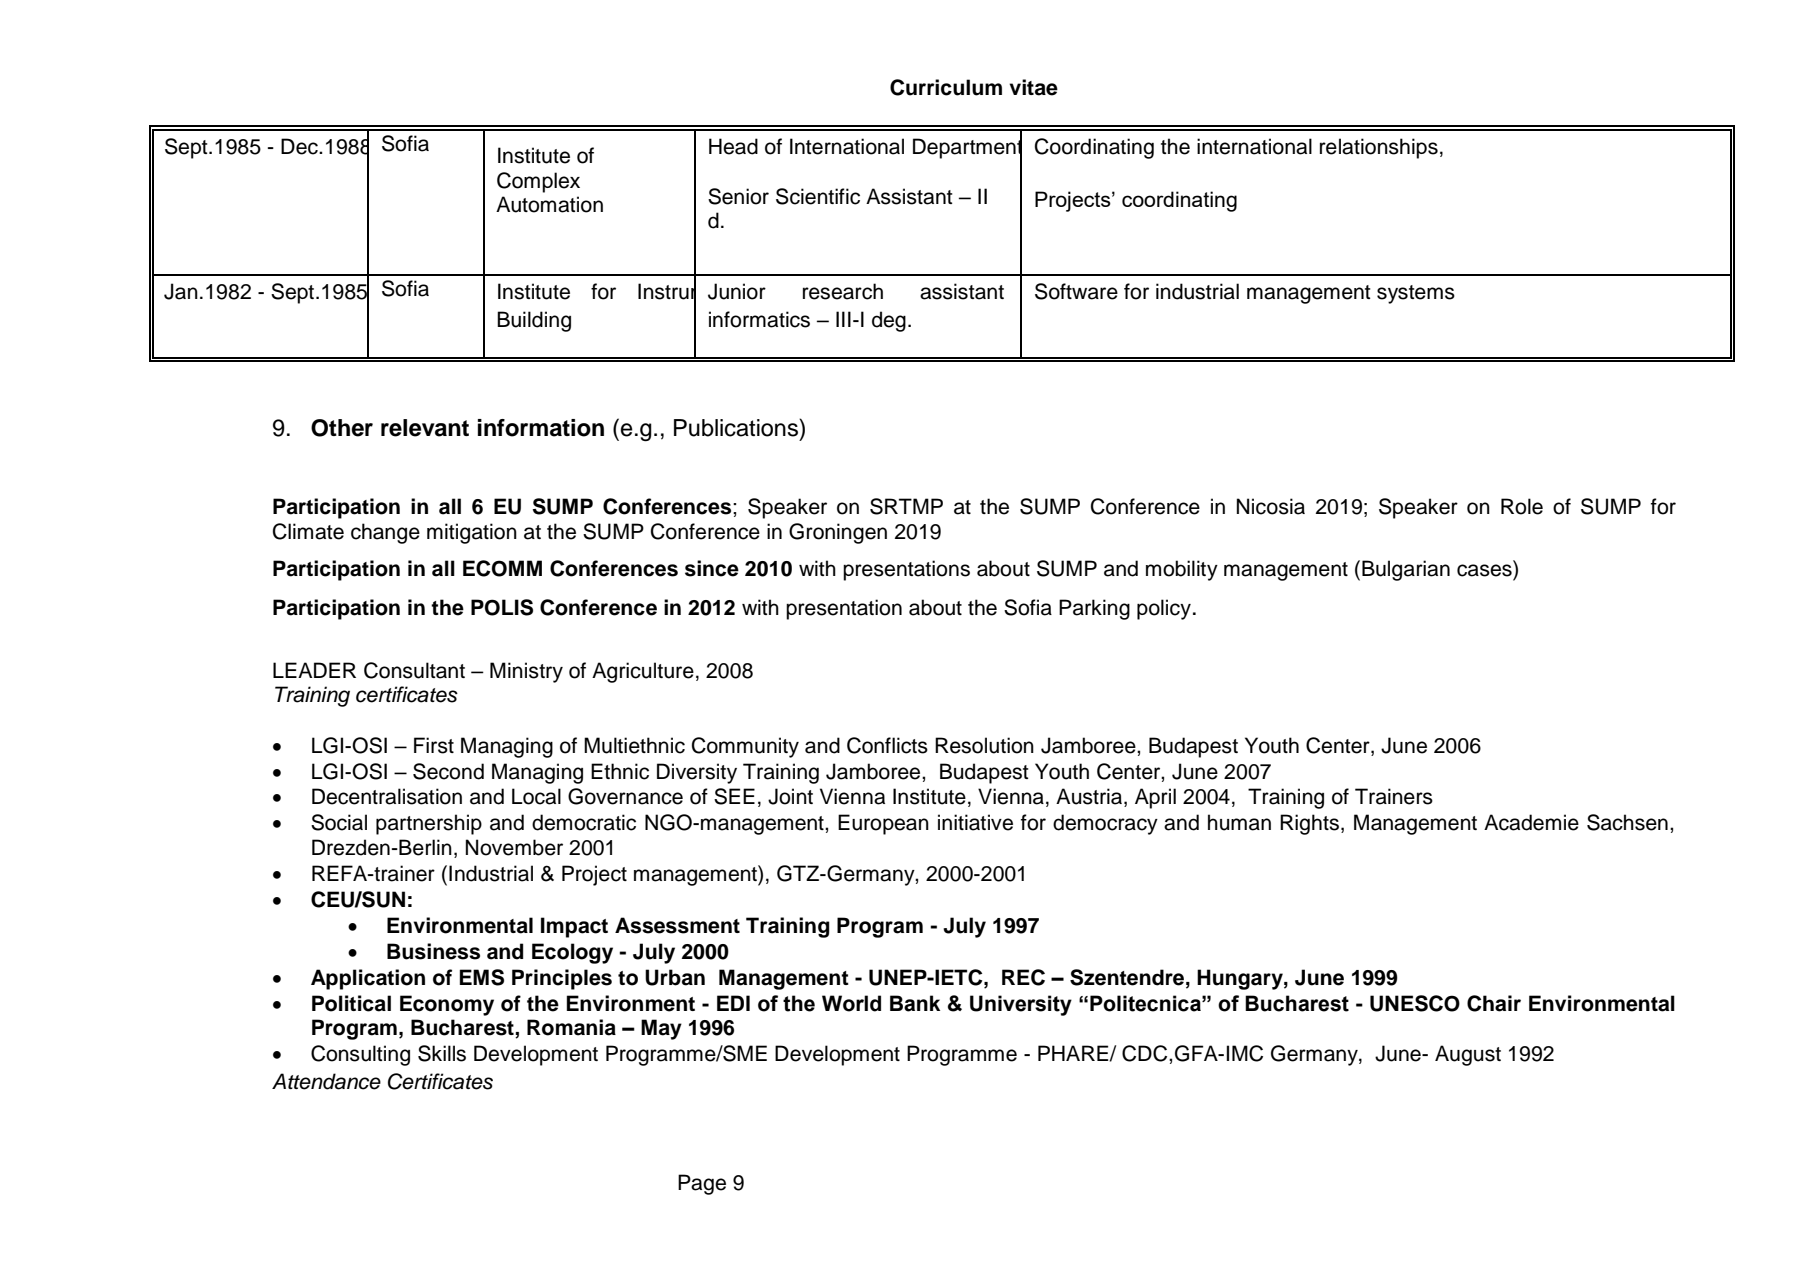 The image size is (1797, 1270). I want to click on Curriculum, so click(946, 87).
